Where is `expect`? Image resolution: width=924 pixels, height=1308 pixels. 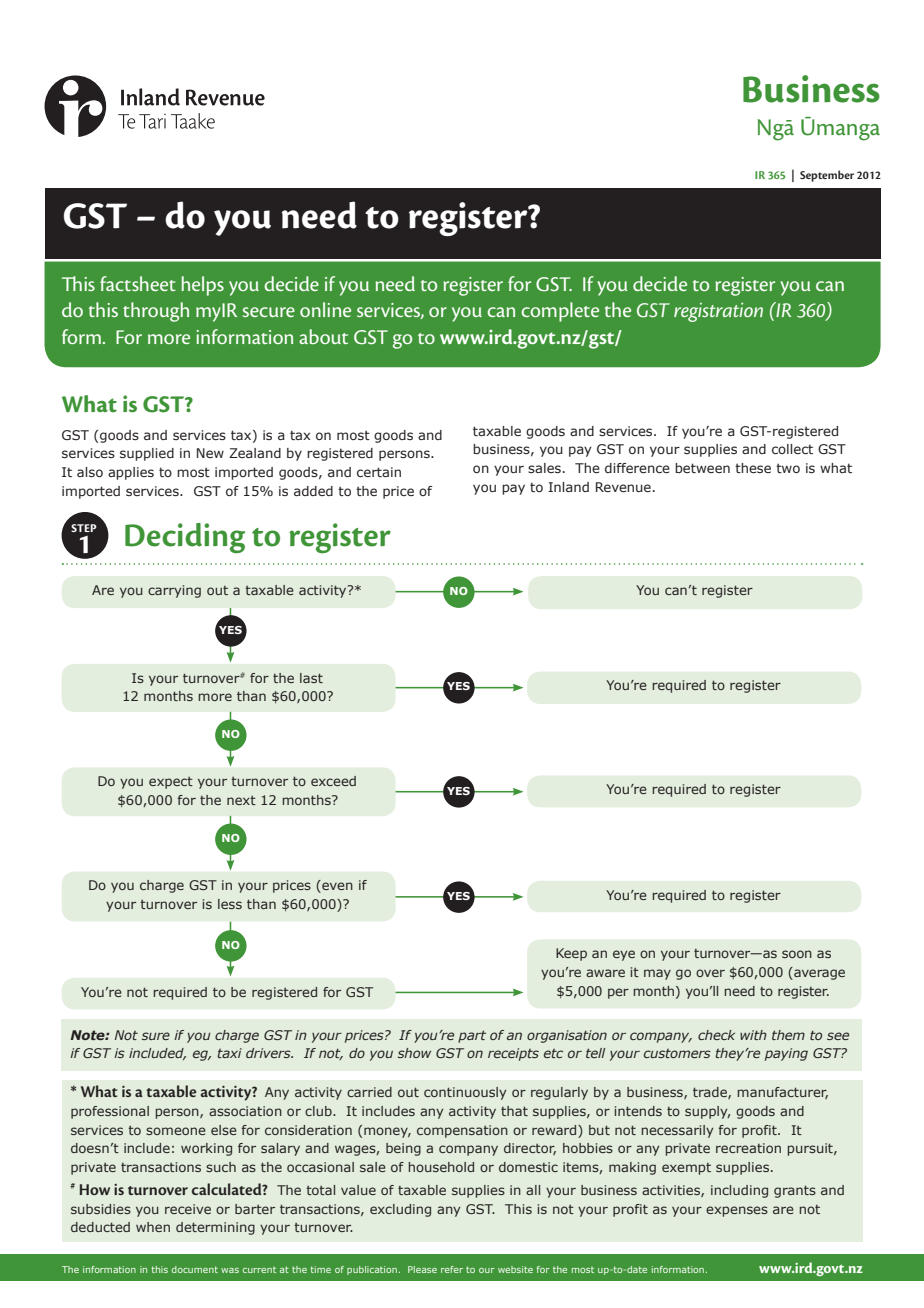 expect is located at coordinates (171, 783).
